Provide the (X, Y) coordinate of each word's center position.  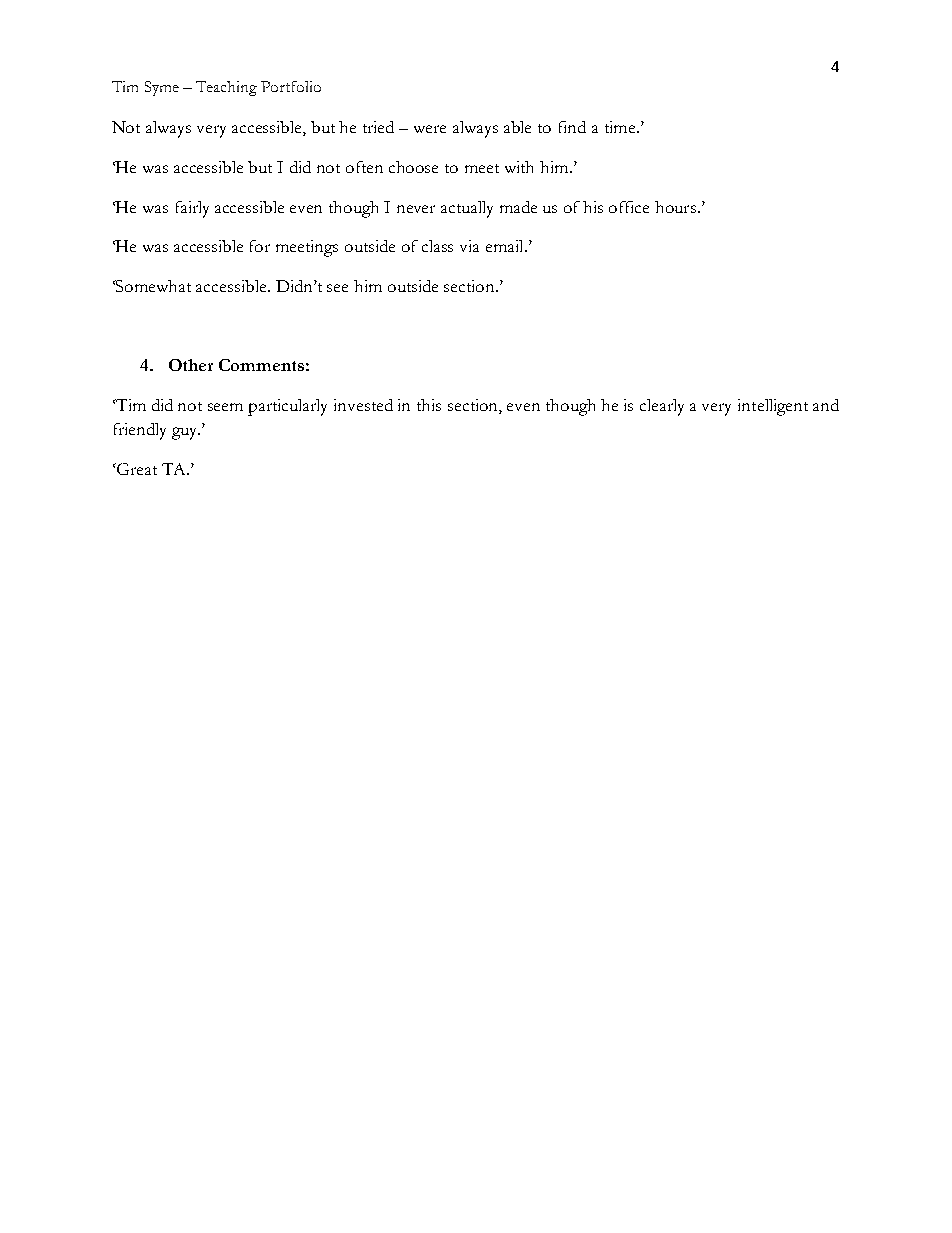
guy (186, 433)
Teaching (226, 88)
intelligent (773, 407)
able (517, 127)
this (429, 405)
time (621, 127)
